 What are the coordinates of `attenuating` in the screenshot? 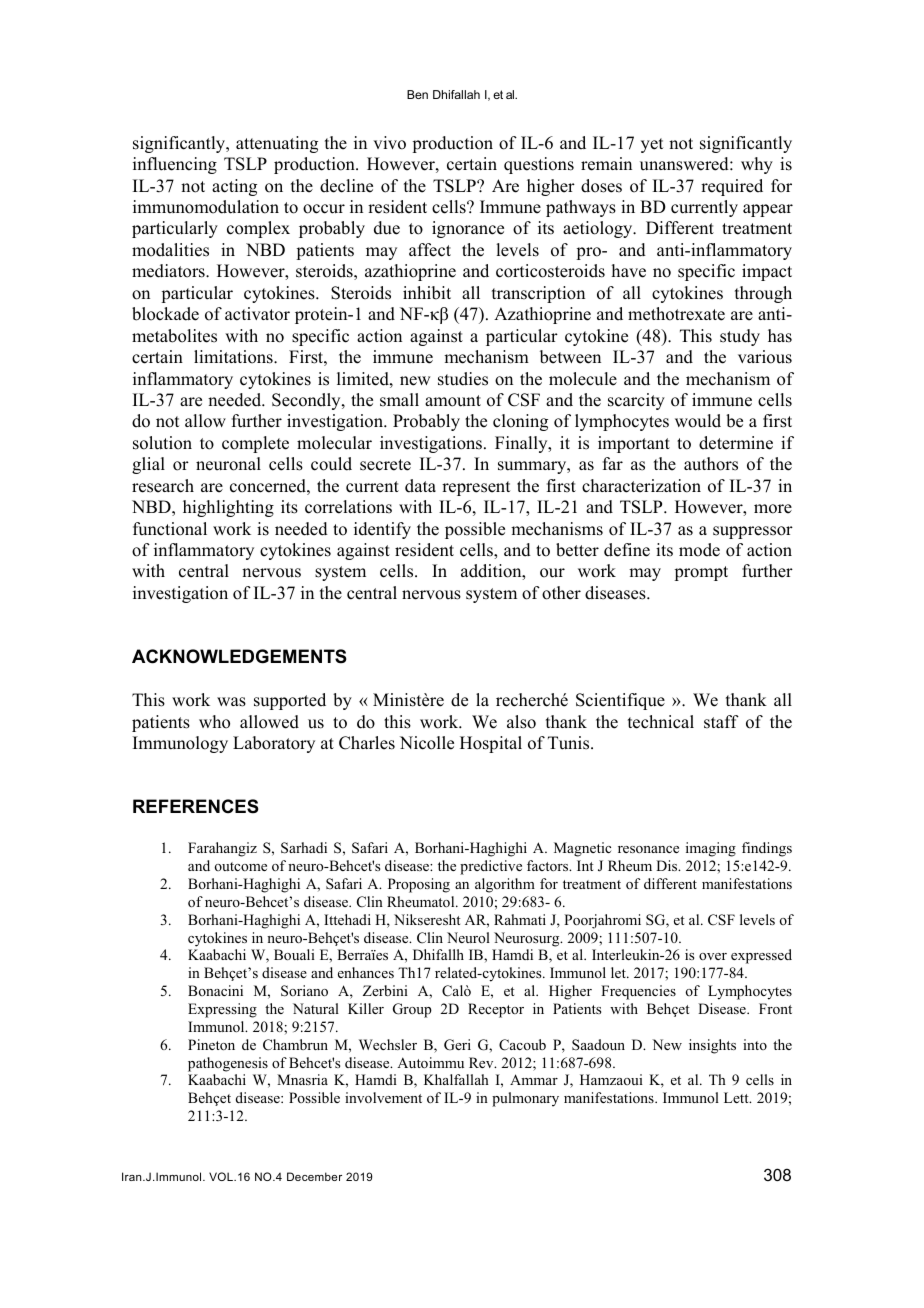 It's located at (277, 144).
